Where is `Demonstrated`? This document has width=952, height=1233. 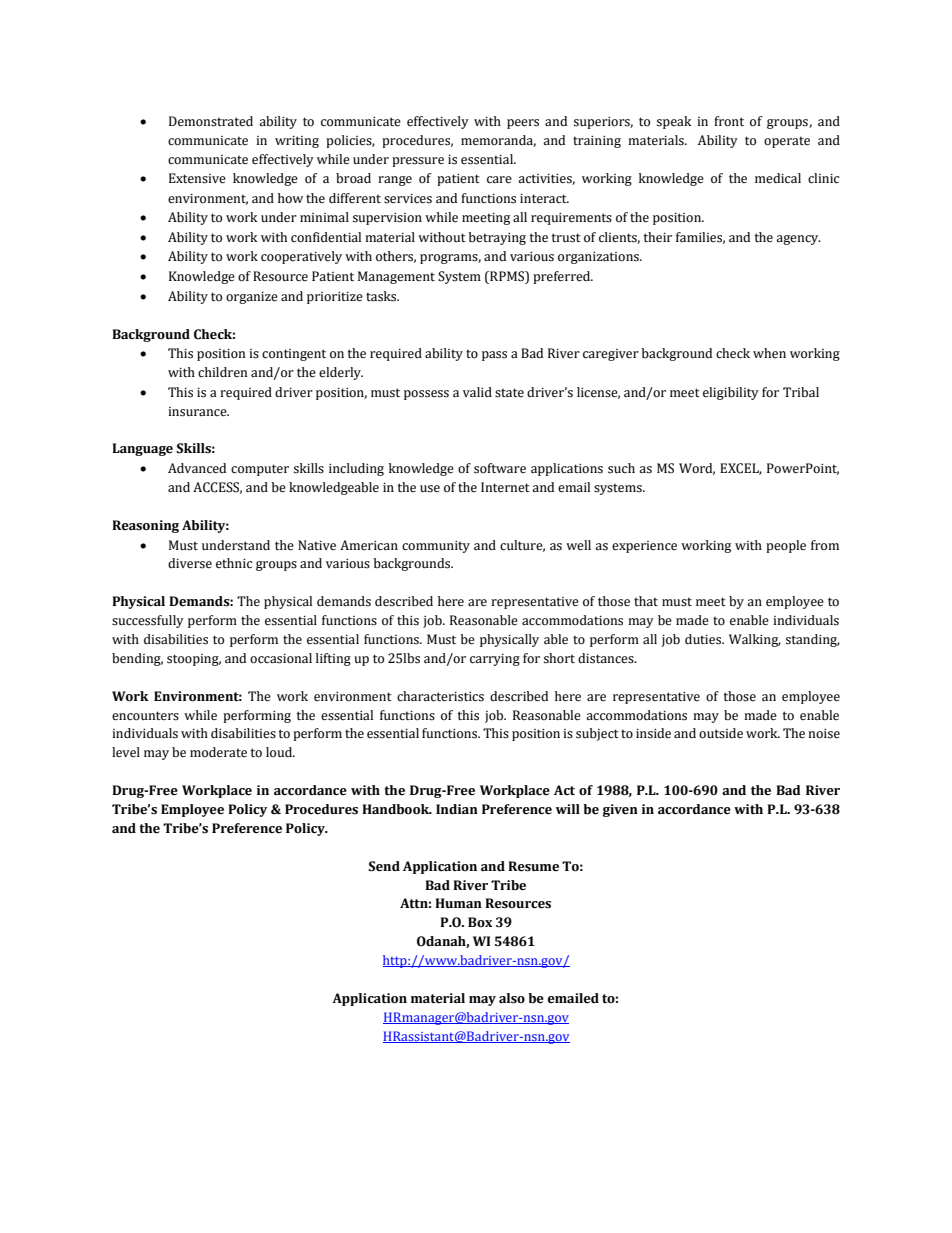 Demonstrated is located at coordinates (211, 121).
